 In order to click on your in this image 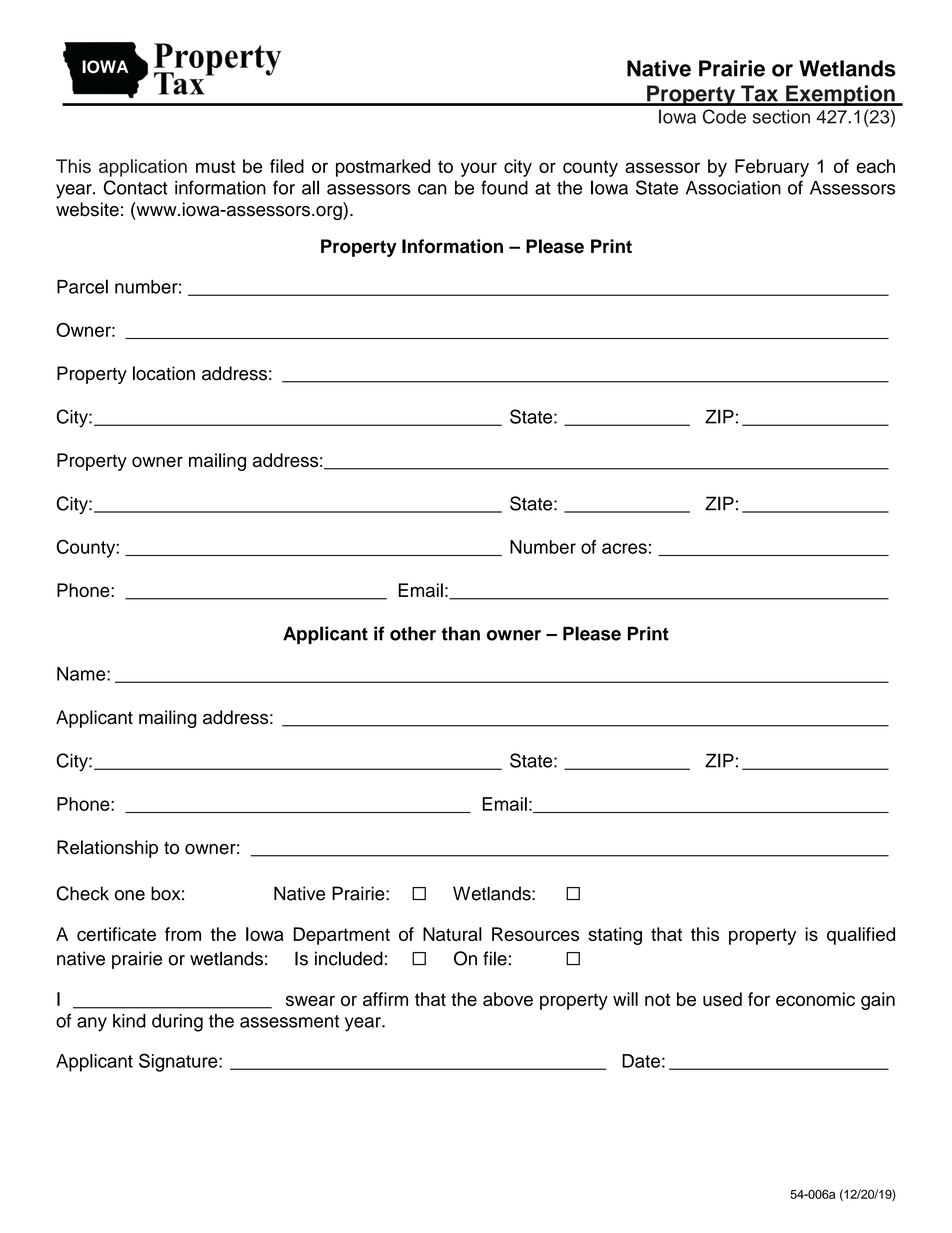, I will do `click(479, 169)`.
